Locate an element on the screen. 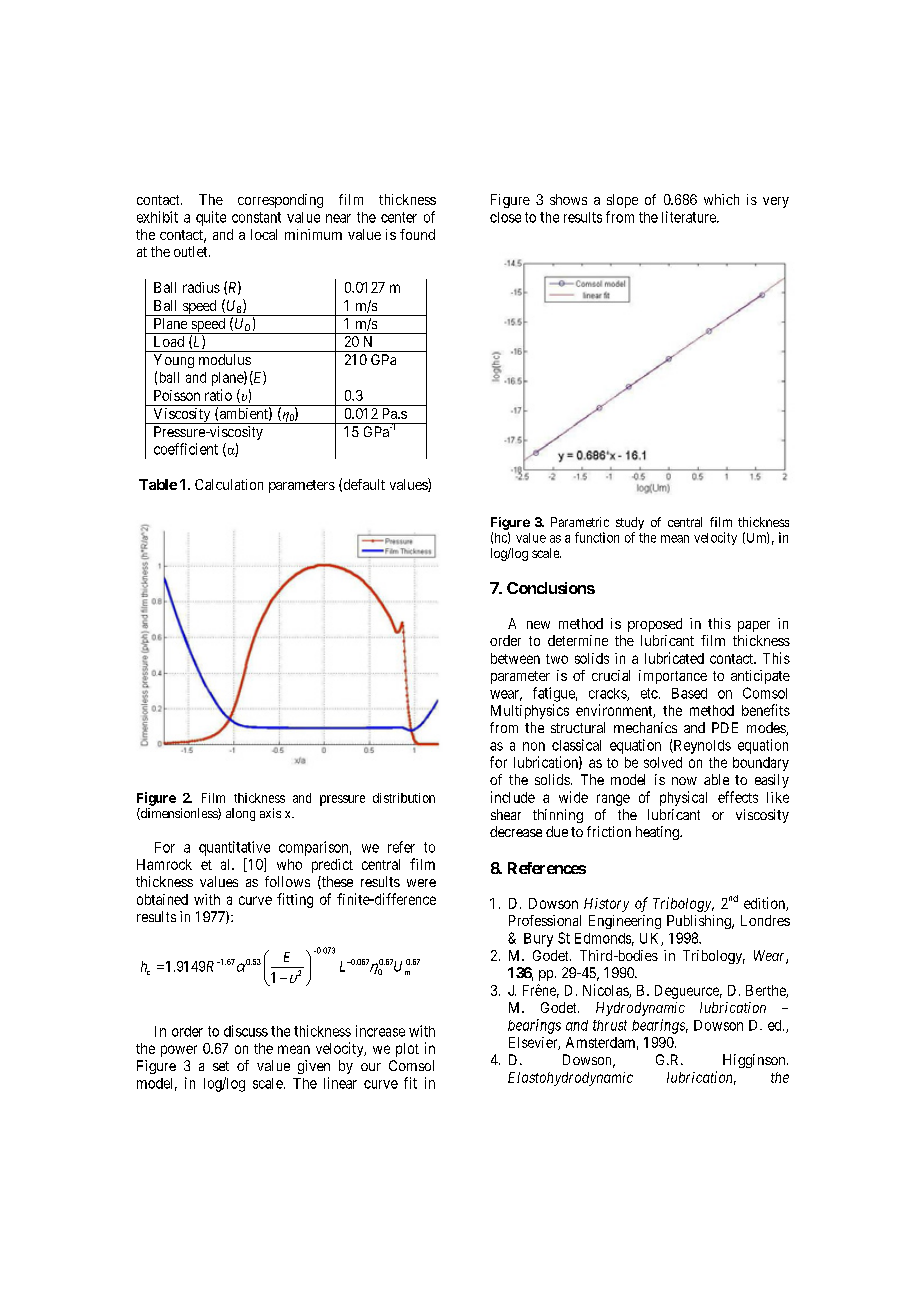 The image size is (924, 1308). literature is located at coordinates (690, 217).
